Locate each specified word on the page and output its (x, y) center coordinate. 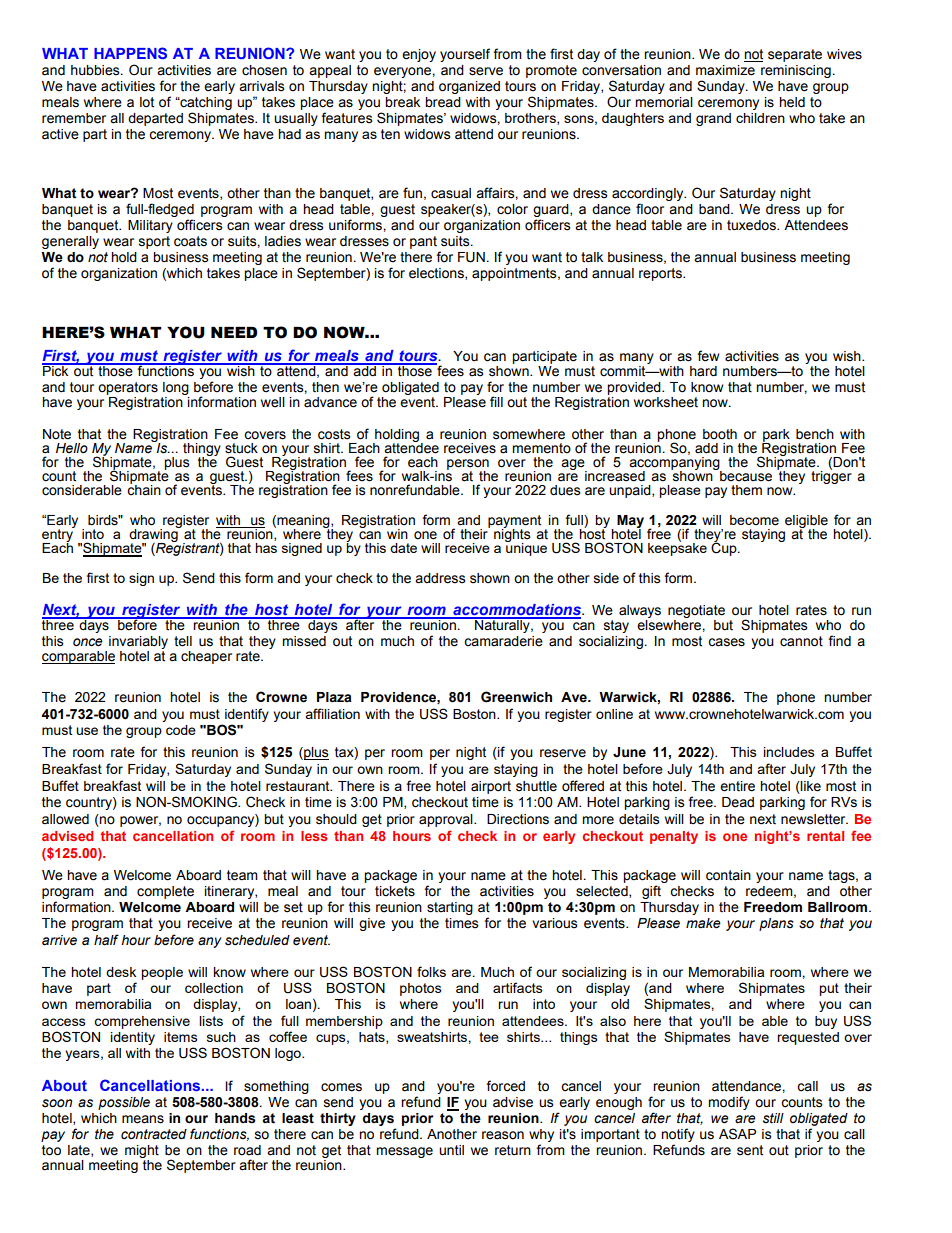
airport (491, 787)
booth (720, 434)
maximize (725, 70)
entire (737, 786)
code (181, 730)
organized (469, 87)
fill (496, 401)
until (451, 1150)
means (143, 1119)
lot (147, 102)
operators (128, 388)
